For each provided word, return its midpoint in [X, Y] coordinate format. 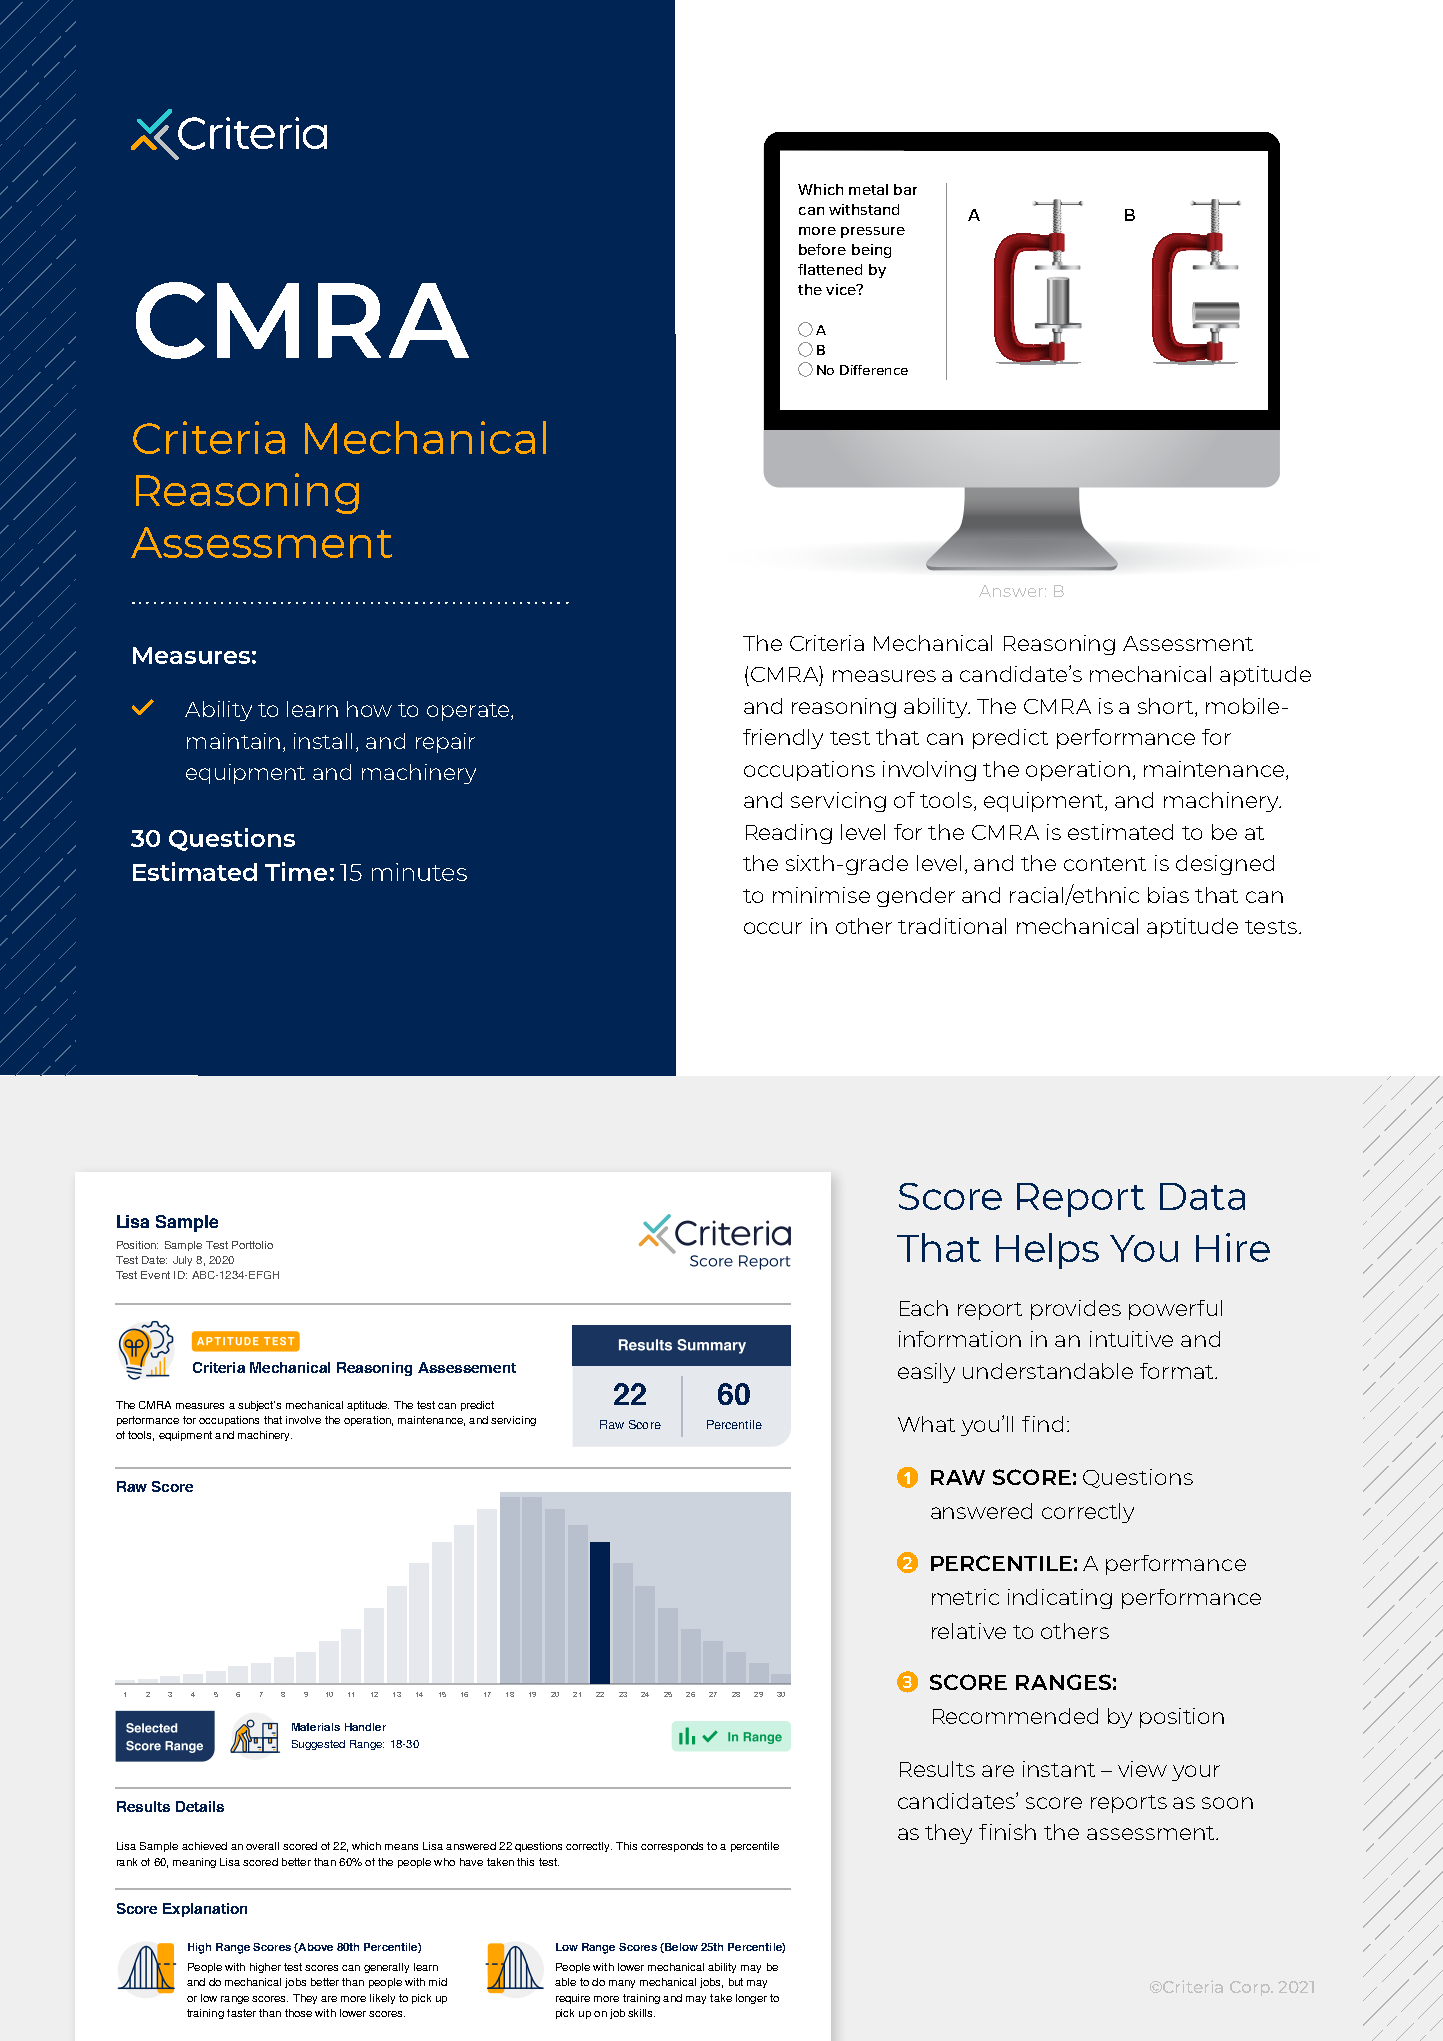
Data [1202, 1196]
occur [773, 928]
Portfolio [252, 1245]
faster [241, 2013]
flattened [830, 269]
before [822, 249]
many [622, 1984]
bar [905, 189]
